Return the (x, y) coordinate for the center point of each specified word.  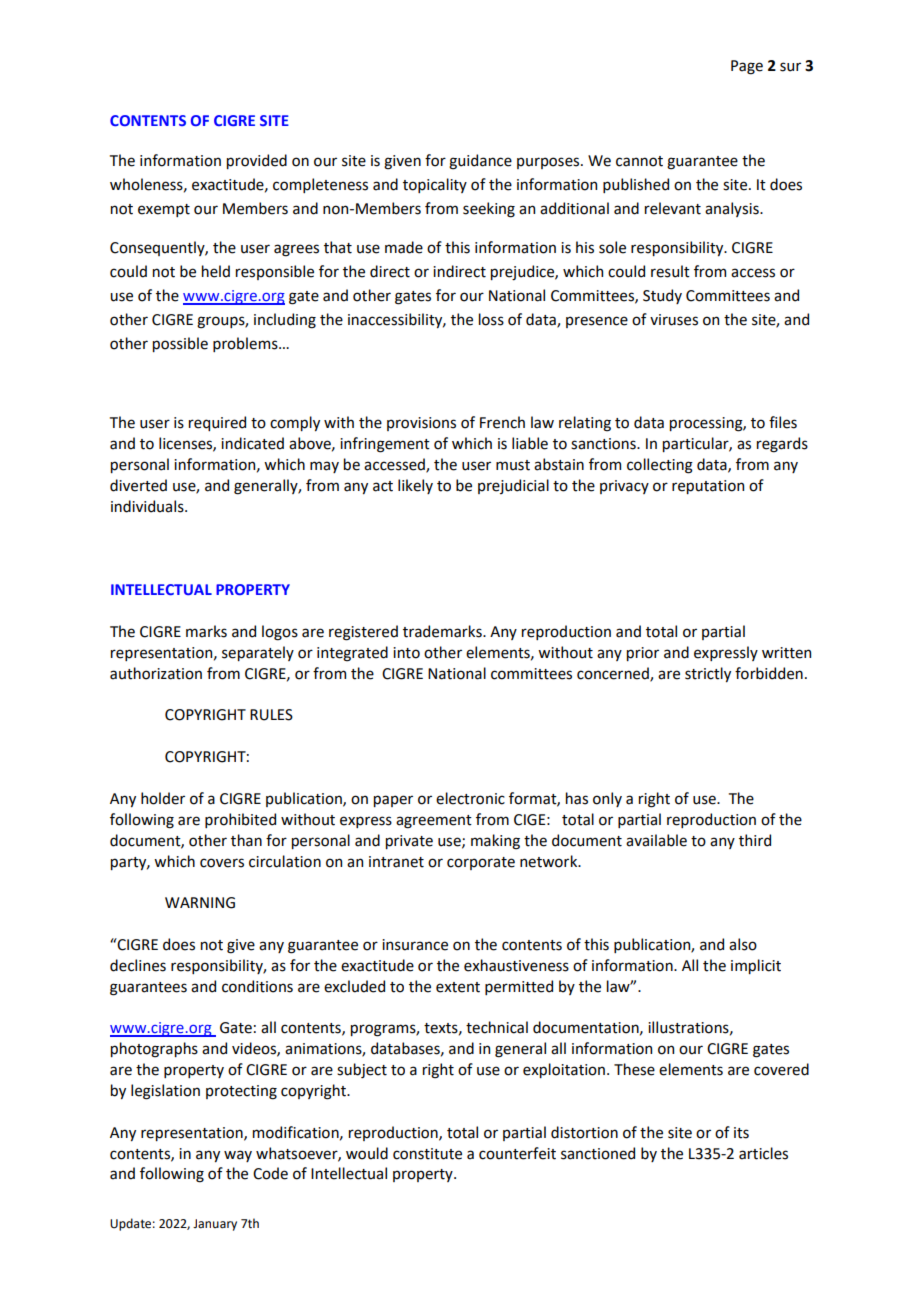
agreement (434, 822)
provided (257, 161)
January (215, 1225)
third (755, 840)
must (513, 465)
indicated (252, 443)
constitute (427, 1154)
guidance (480, 162)
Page (747, 67)
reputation (708, 487)
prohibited (240, 820)
